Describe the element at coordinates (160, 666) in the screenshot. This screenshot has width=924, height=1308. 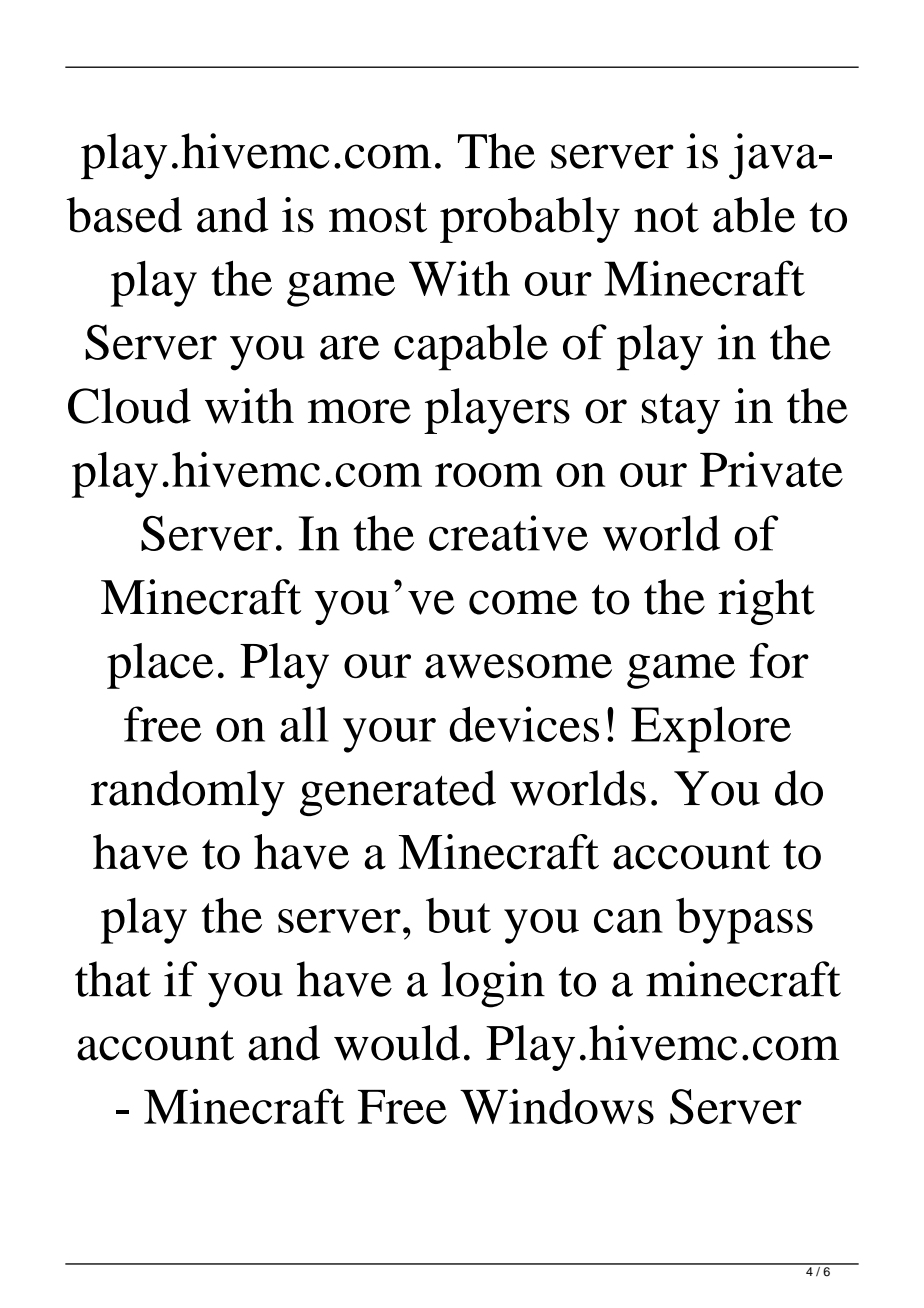
I see `place` at that location.
